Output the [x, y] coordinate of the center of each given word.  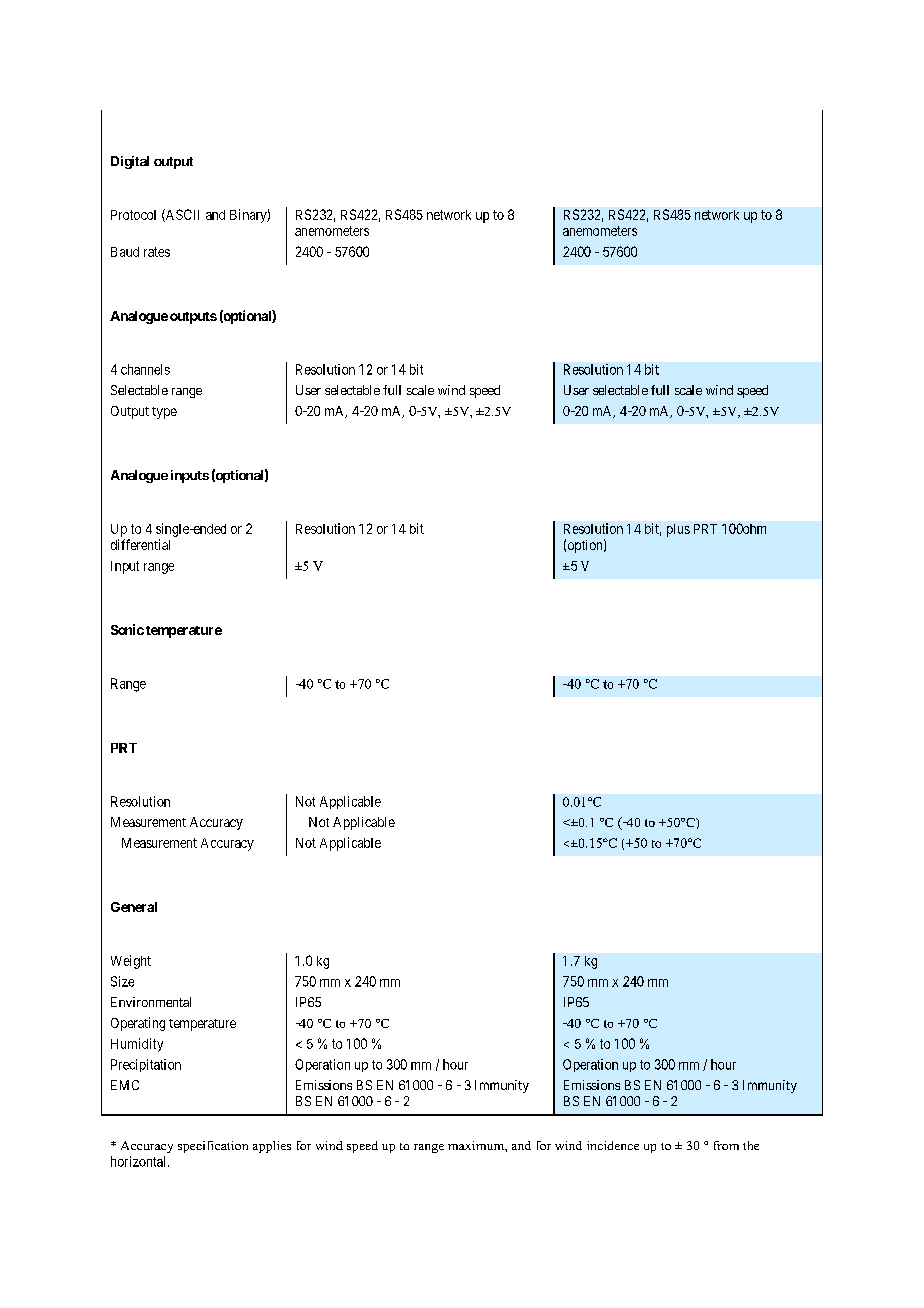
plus [678, 530]
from [726, 1145]
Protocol [133, 215]
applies [272, 1147]
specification [213, 1147]
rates [157, 252]
